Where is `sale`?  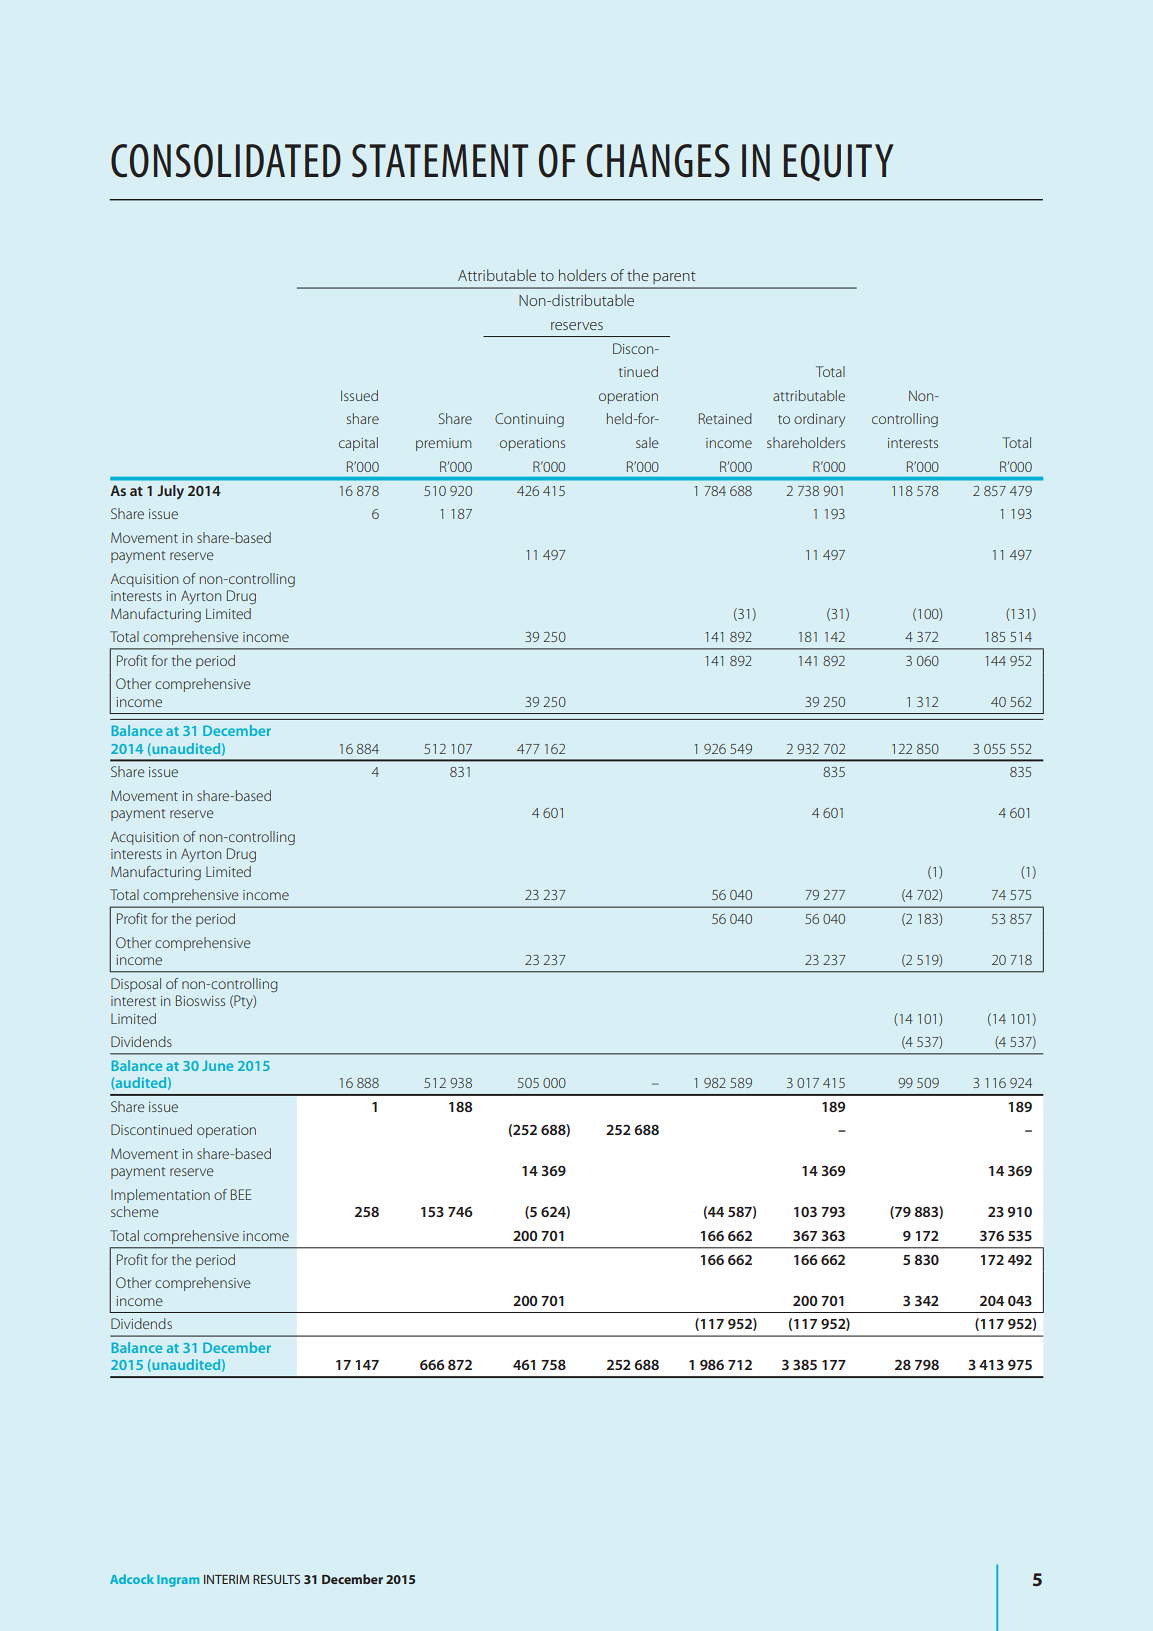
sale is located at coordinates (647, 442).
